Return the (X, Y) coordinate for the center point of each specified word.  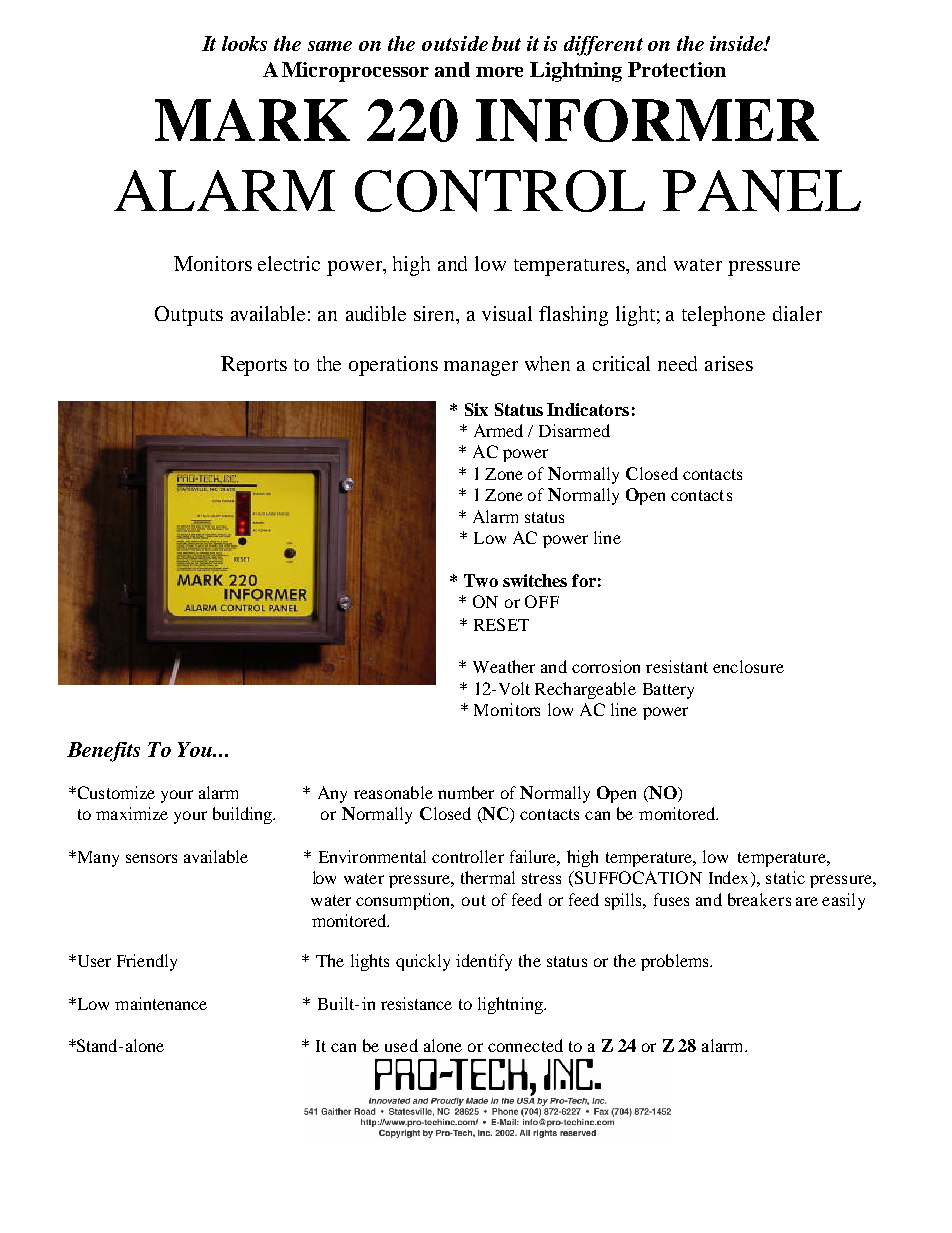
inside (738, 43)
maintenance (161, 1003)
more (499, 72)
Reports (254, 366)
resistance (416, 1003)
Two (481, 580)
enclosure (748, 666)
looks (244, 43)
